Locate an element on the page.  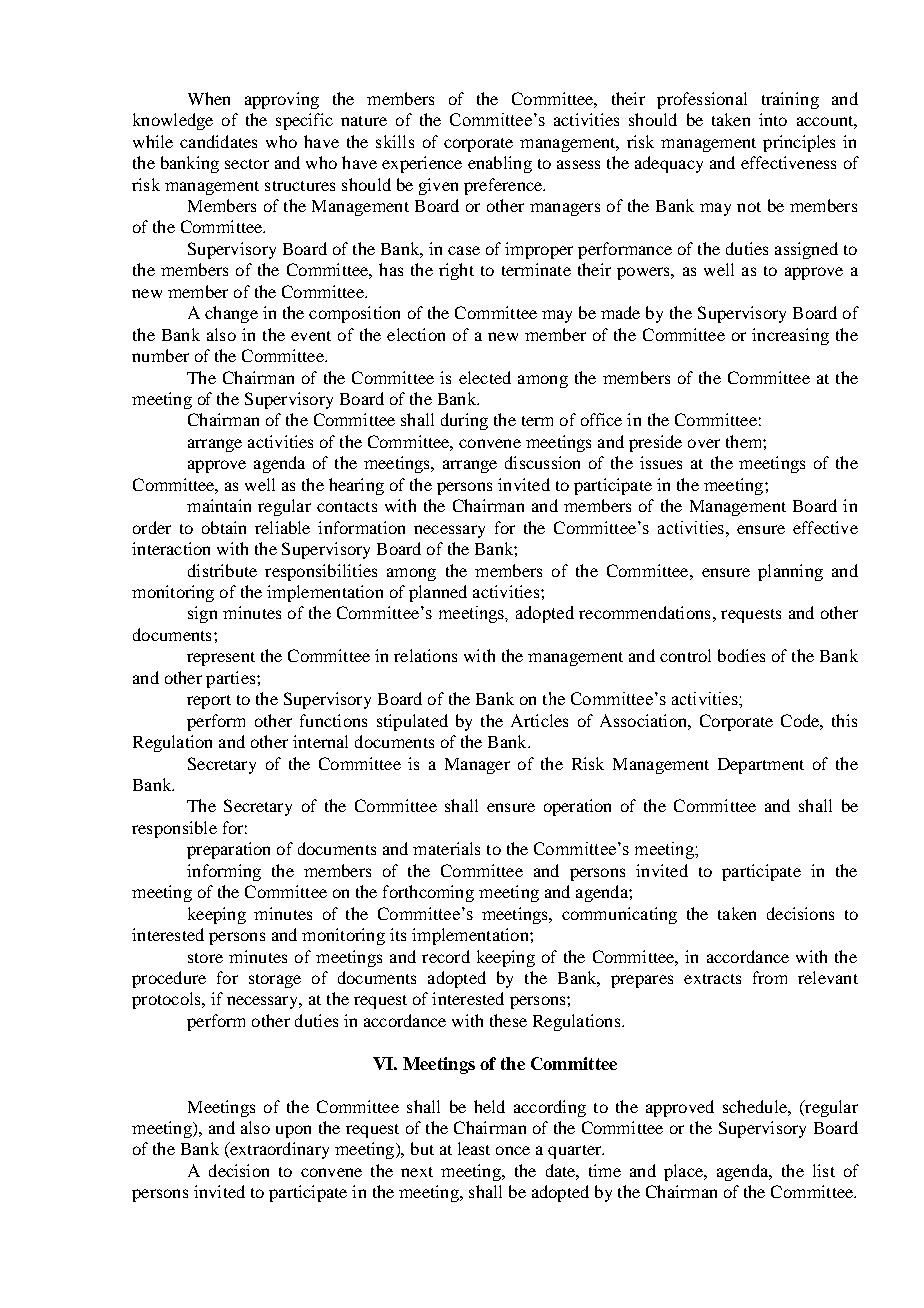
number is located at coordinates (160, 355).
